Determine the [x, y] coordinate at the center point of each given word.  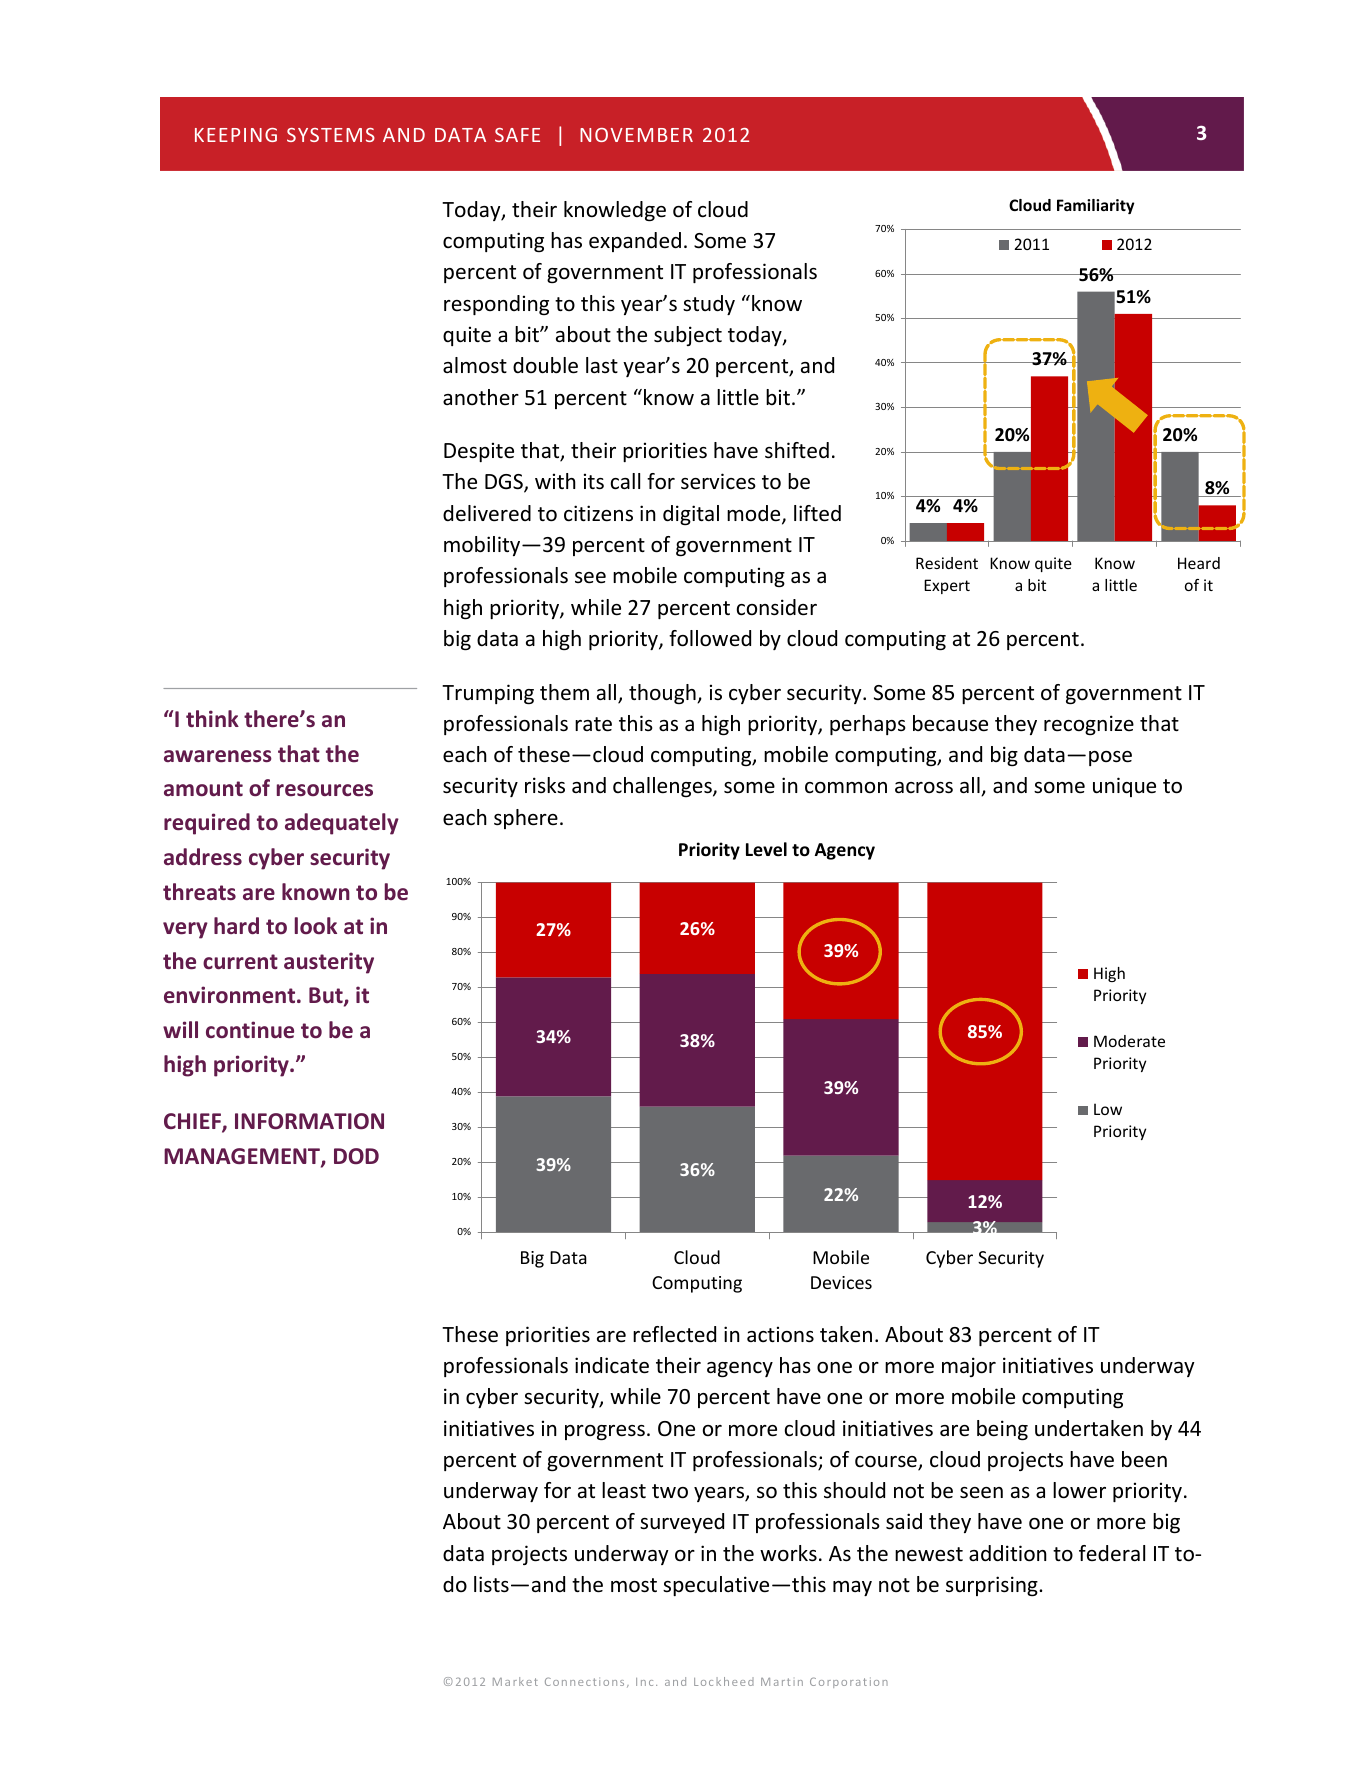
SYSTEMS [331, 135]
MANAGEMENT [243, 1157]
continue [250, 1030]
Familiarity [1095, 206]
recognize [1089, 725]
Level [766, 849]
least [624, 1490]
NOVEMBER [636, 135]
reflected [674, 1334]
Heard [1199, 563]
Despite [479, 452]
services [718, 481]
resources [325, 790]
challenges [663, 787]
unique [1124, 787]
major [969, 1367]
